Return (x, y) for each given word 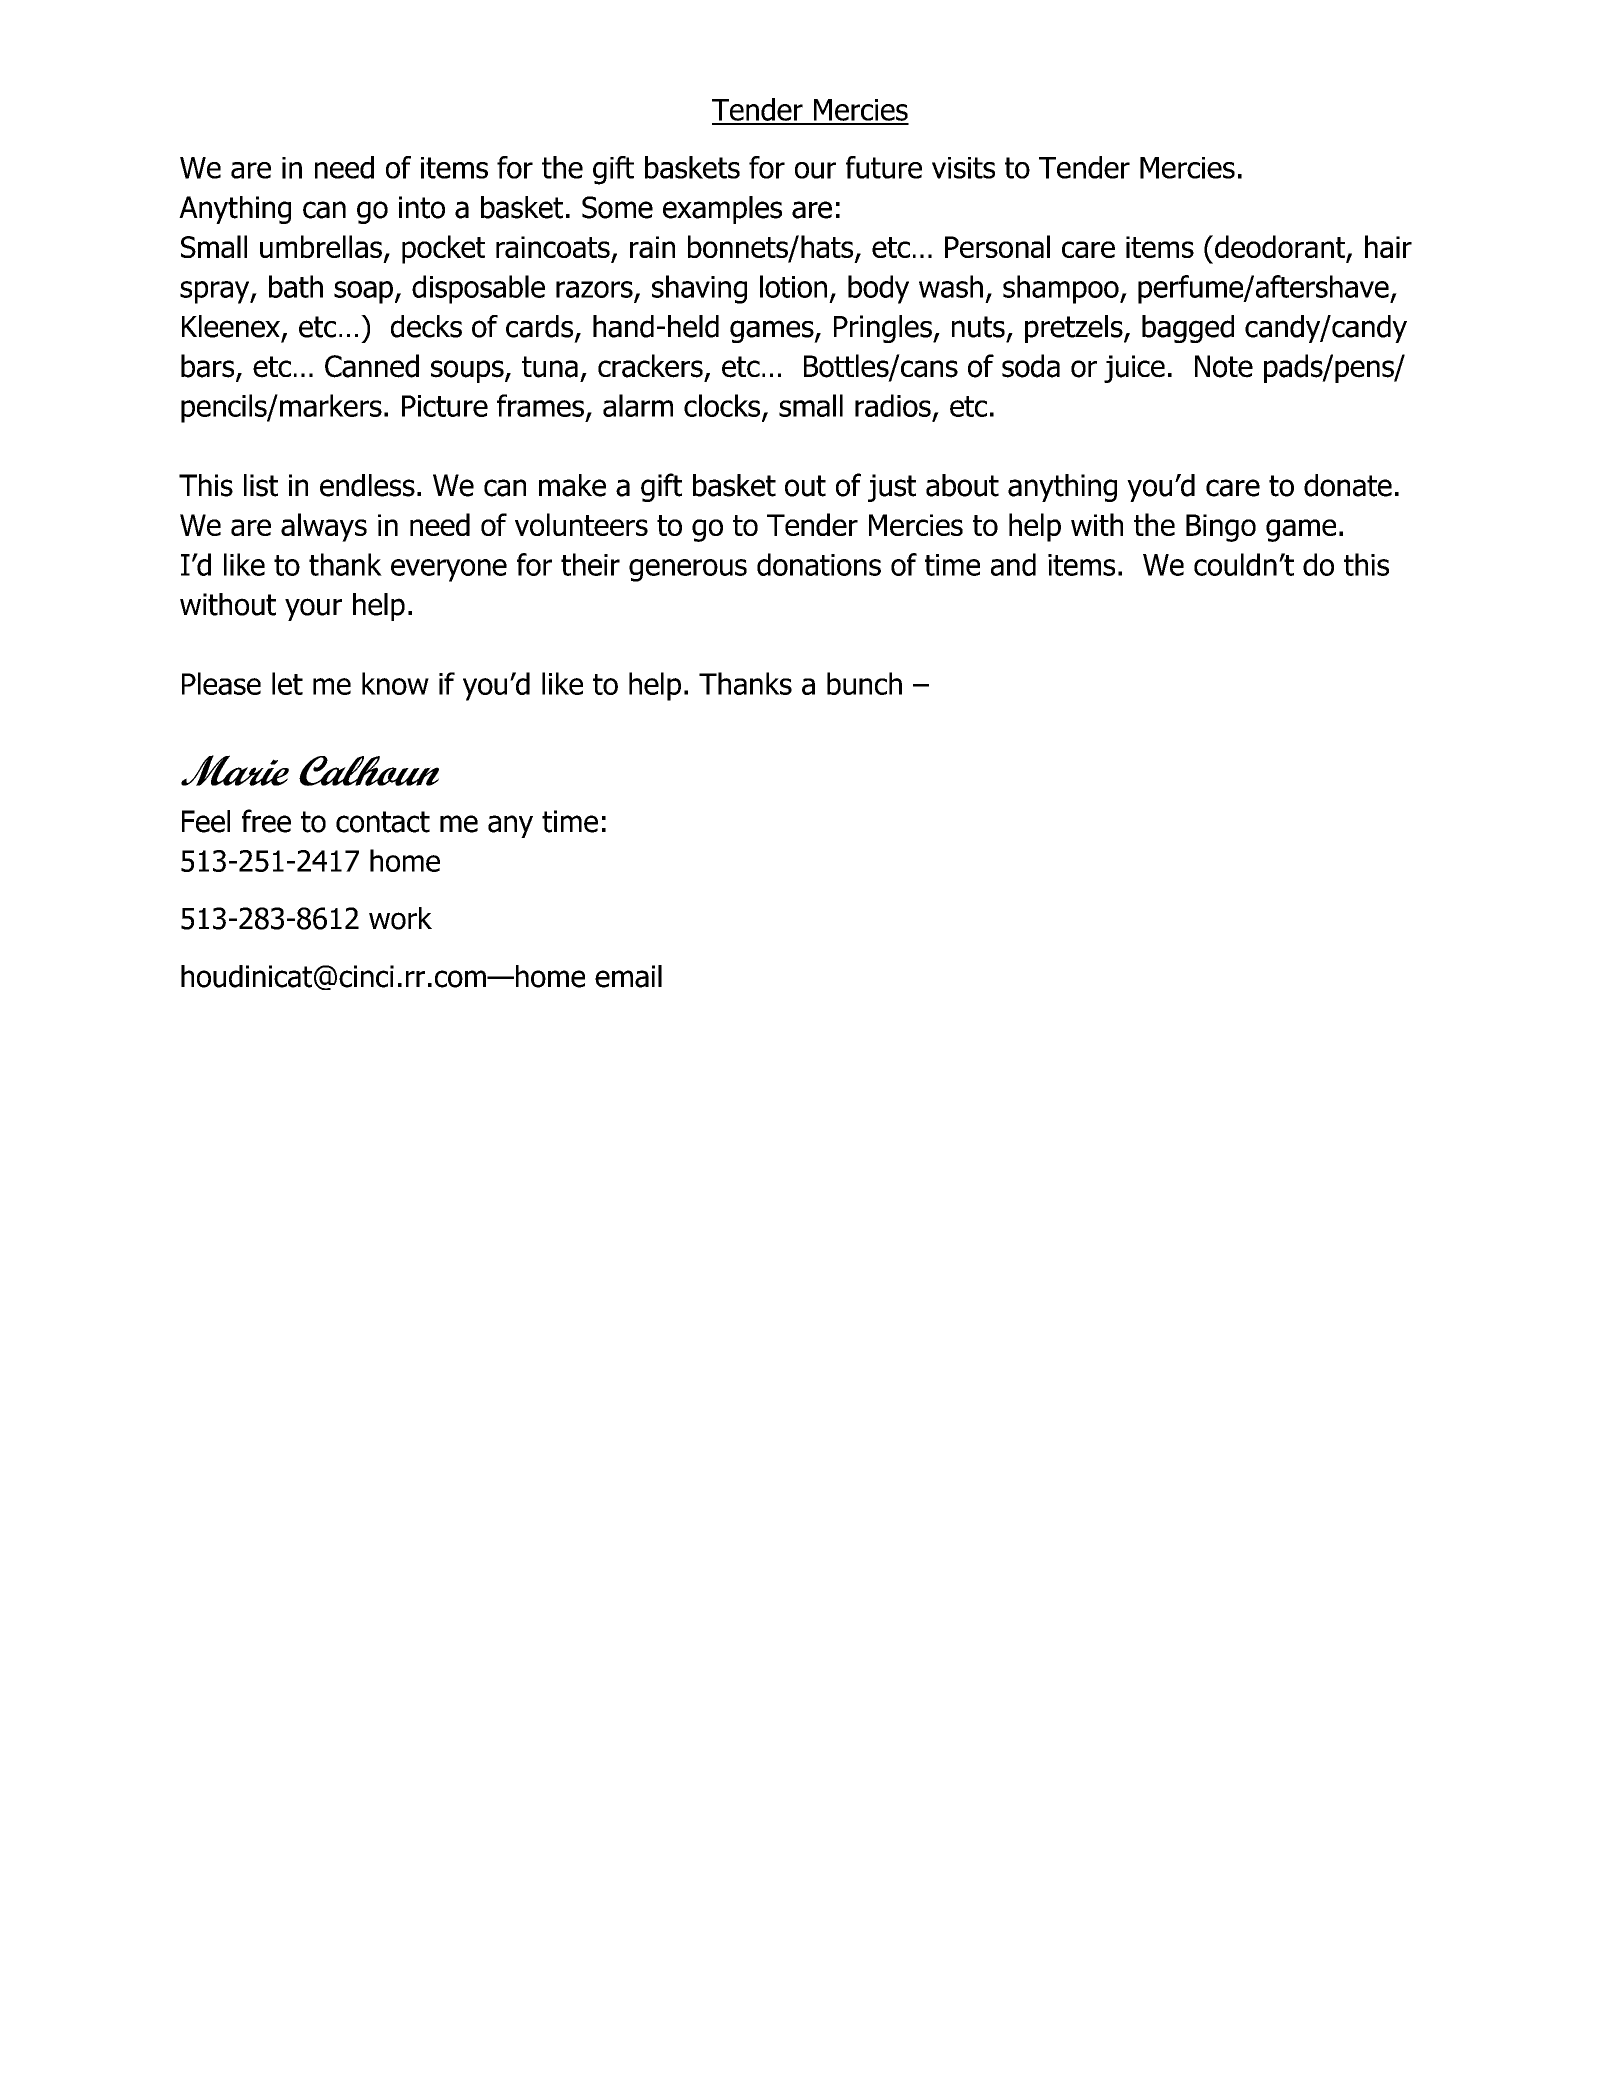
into (422, 207)
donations (819, 564)
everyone (449, 570)
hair (1388, 246)
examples (722, 210)
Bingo (1221, 528)
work (400, 918)
